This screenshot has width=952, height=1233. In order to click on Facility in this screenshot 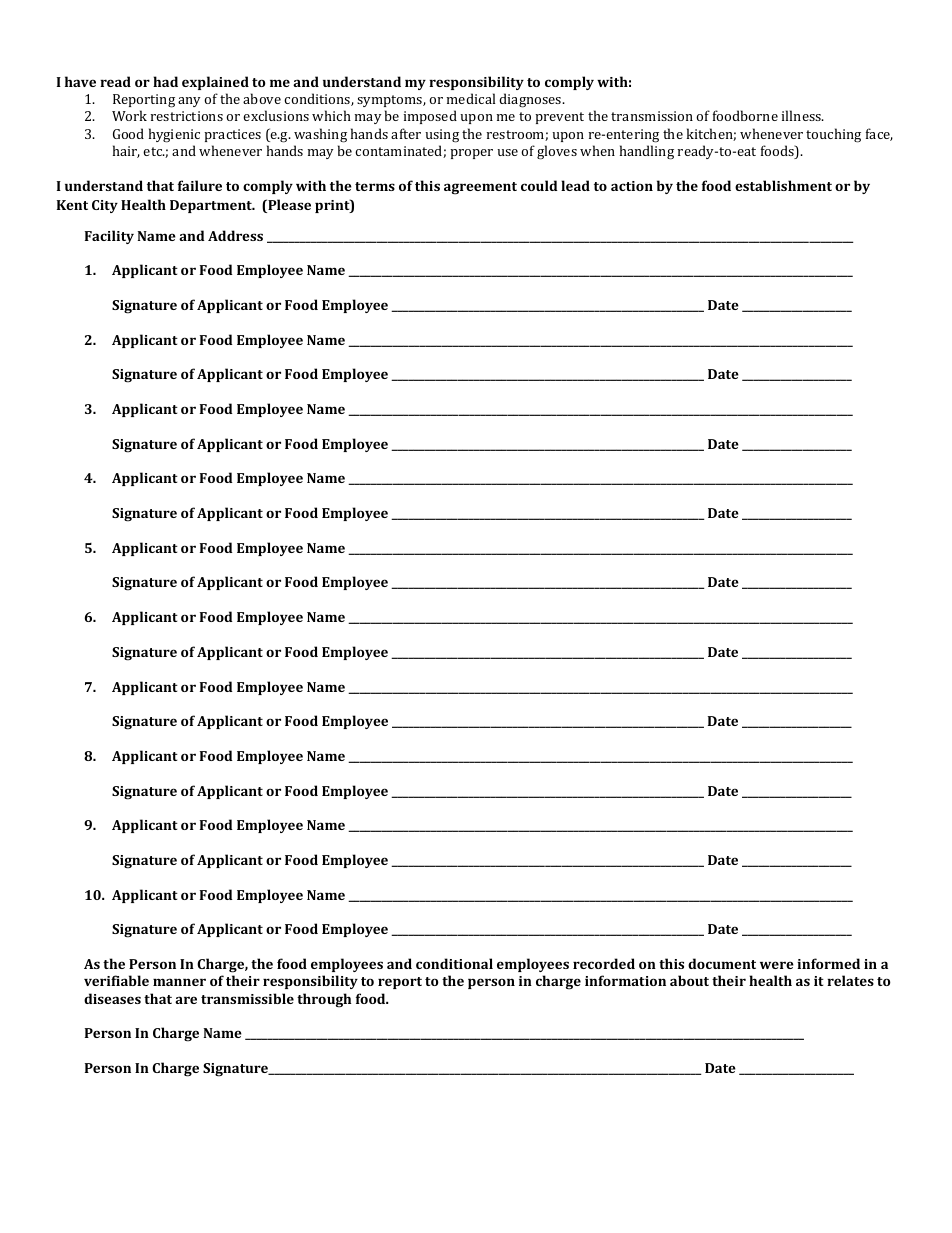, I will do `click(109, 237)`.
